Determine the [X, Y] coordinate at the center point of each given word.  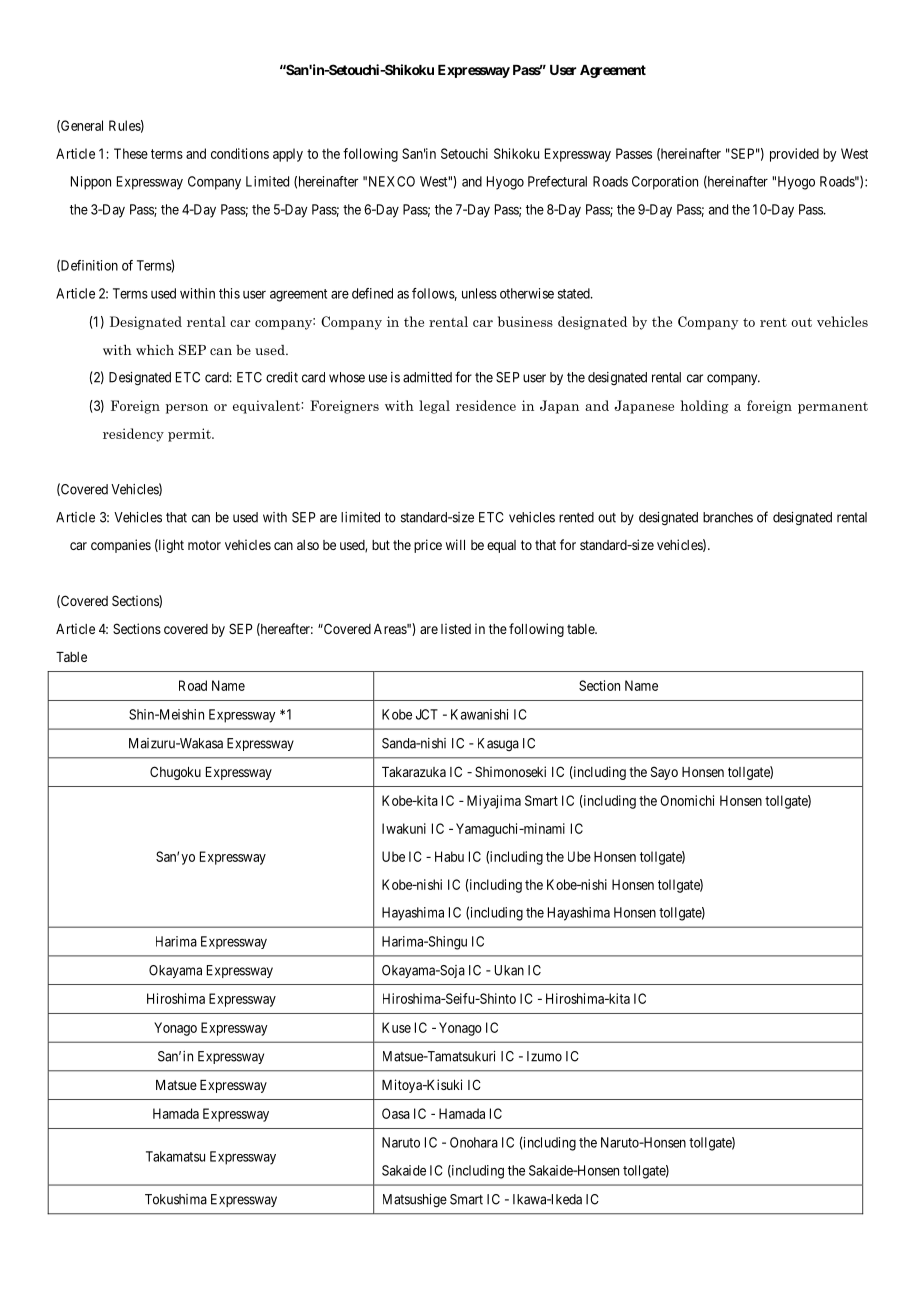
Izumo [544, 1056]
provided [794, 155]
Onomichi [687, 800]
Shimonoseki [510, 771]
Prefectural [557, 181]
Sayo [664, 773]
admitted [427, 377]
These [131, 153]
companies [121, 546]
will [455, 544]
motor [204, 545]
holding [705, 407]
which [155, 350]
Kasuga [498, 744]
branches [728, 517]
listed [456, 628]
